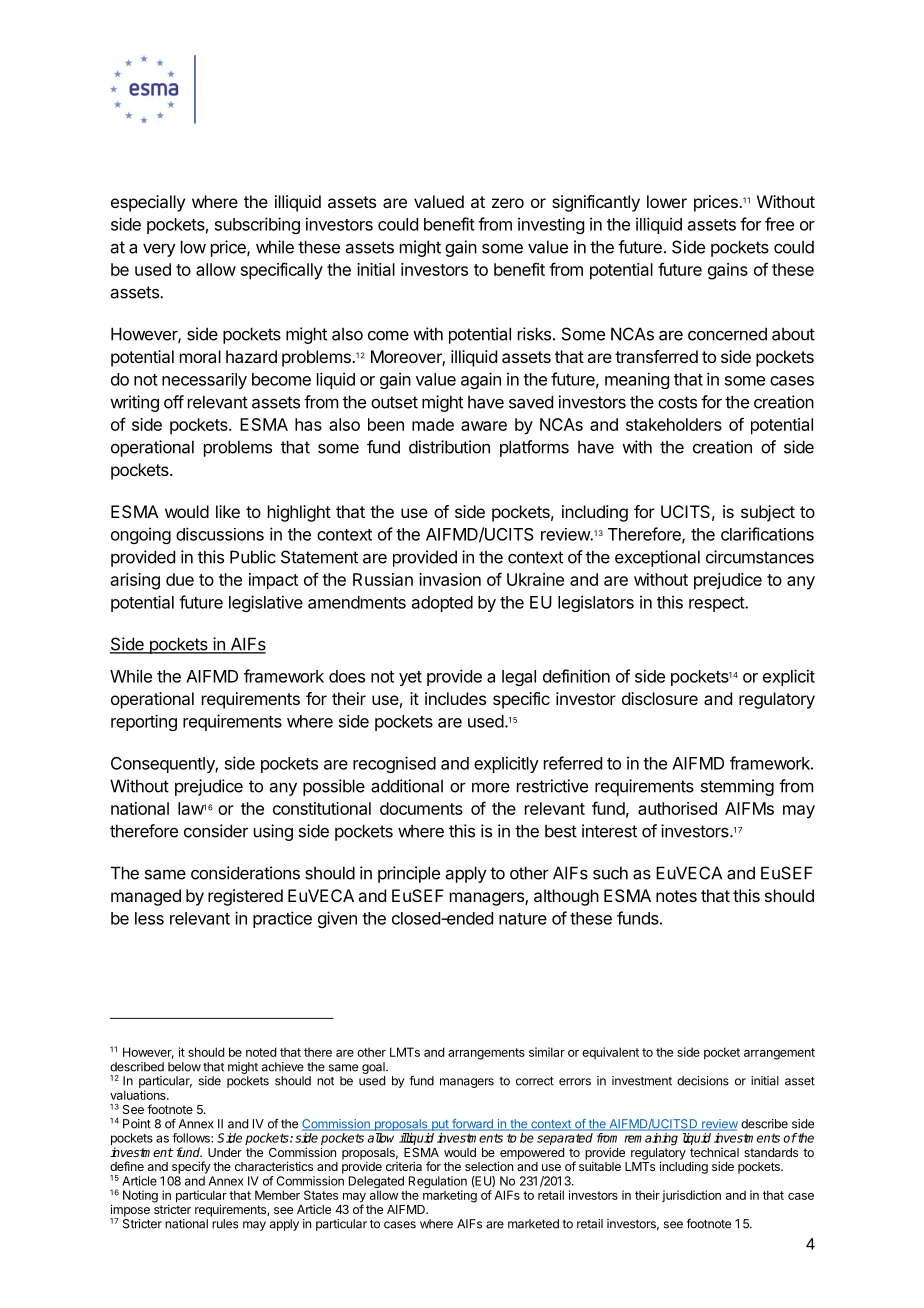  What do you see at coordinates (144, 722) in the document?
I see `reporting` at bounding box center [144, 722].
